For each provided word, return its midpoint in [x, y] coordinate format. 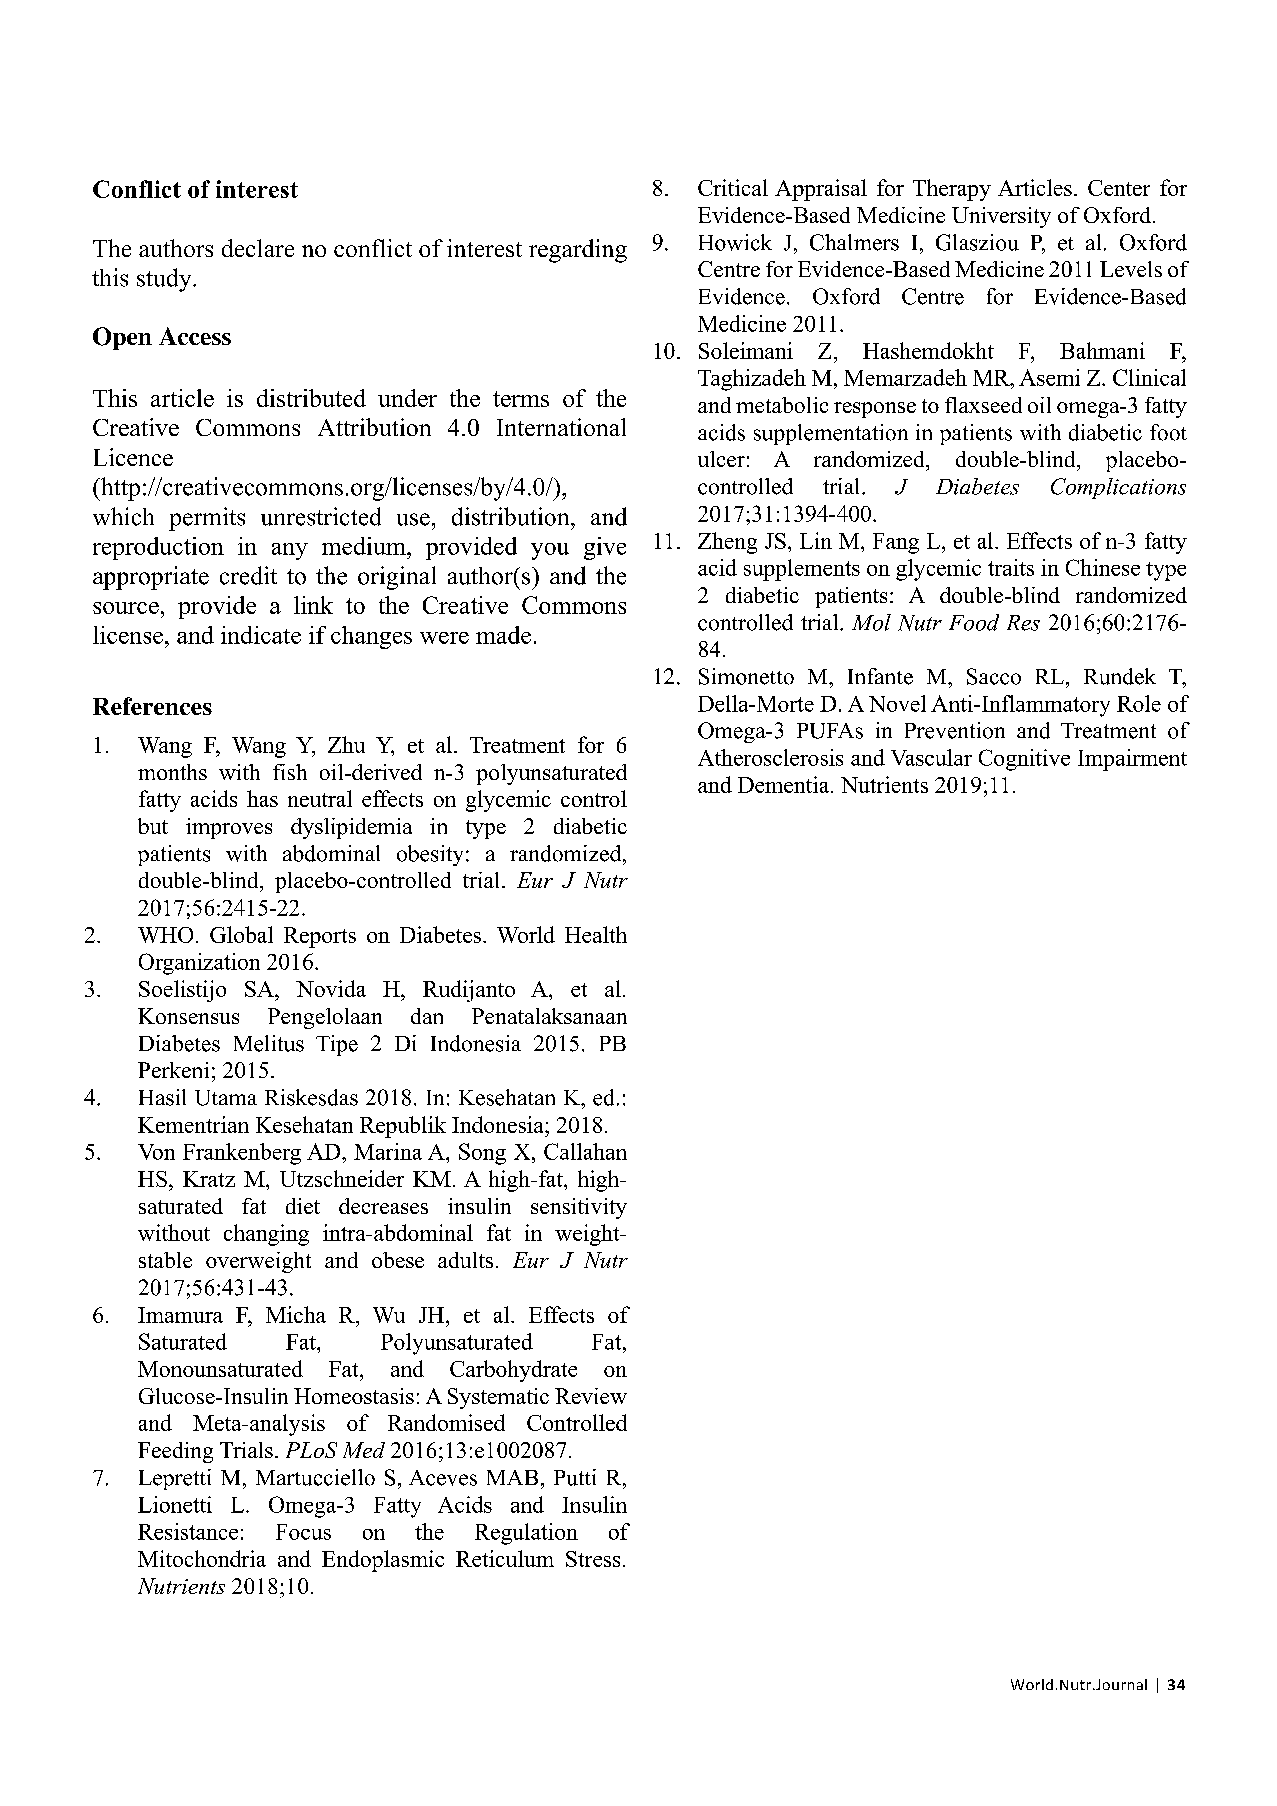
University [1001, 217]
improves [229, 828]
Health [596, 934]
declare [258, 248]
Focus [303, 1532]
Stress [593, 1559]
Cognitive [1024, 760]
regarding [578, 251]
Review [591, 1396]
